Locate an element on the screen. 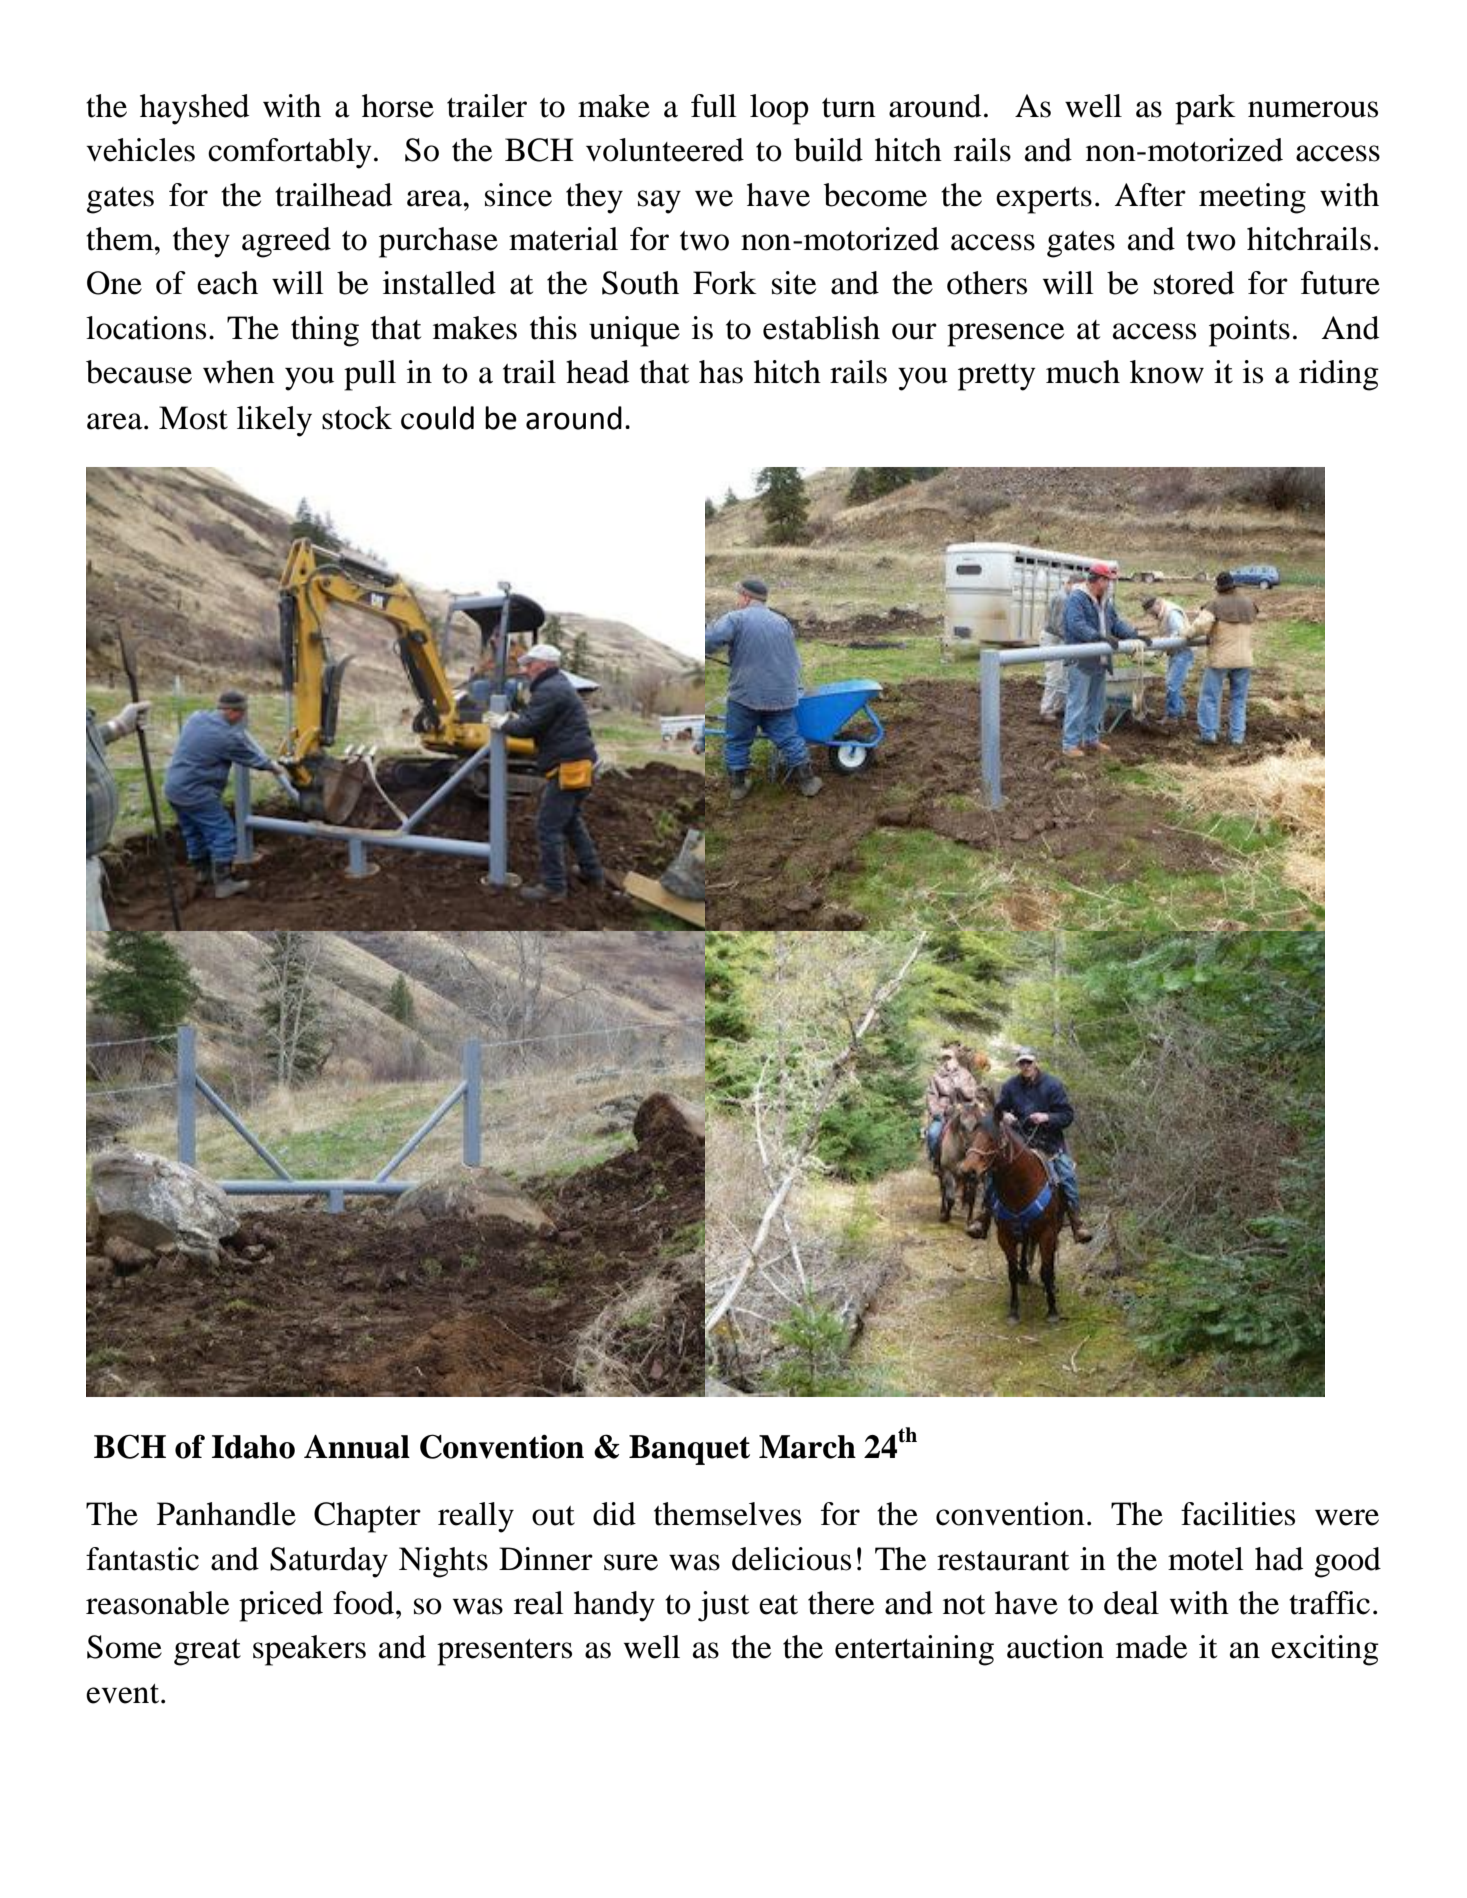  could is located at coordinates (437, 418).
